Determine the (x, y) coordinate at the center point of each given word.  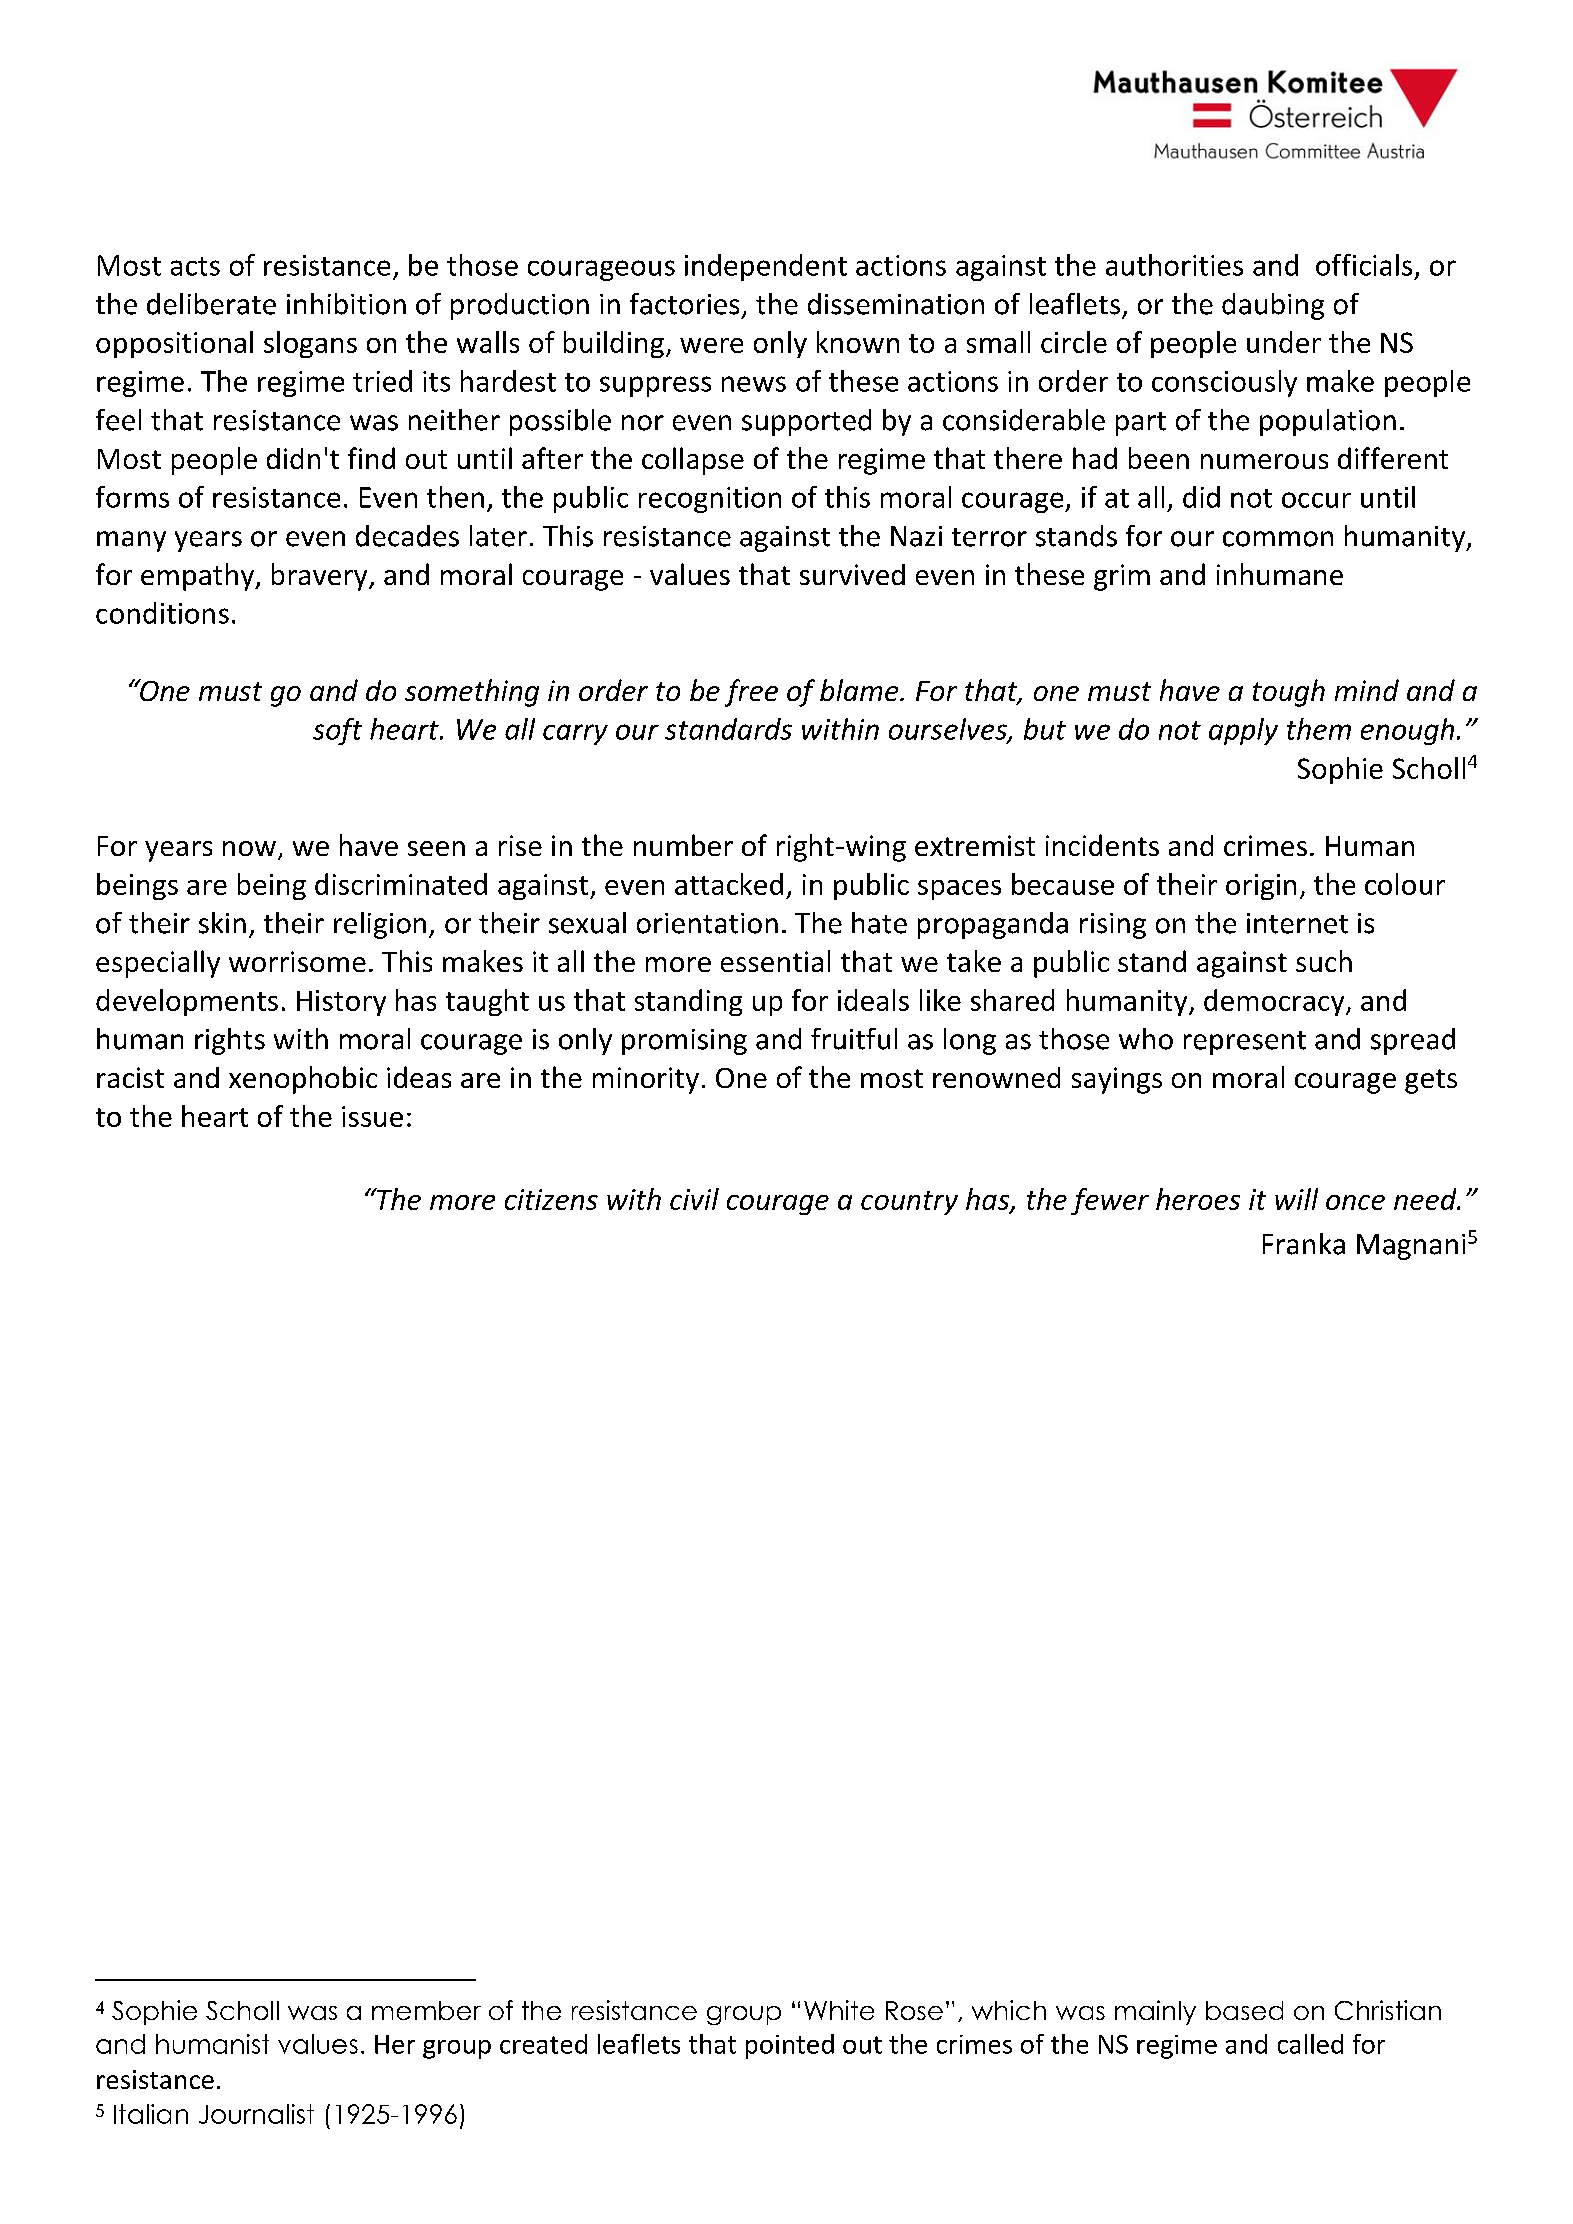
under (1284, 342)
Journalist (256, 2114)
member (426, 2010)
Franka (1304, 1244)
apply (1243, 731)
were (711, 345)
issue (372, 1116)
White (839, 2010)
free (751, 693)
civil (694, 1199)
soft (337, 731)
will (1296, 1199)
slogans (310, 344)
